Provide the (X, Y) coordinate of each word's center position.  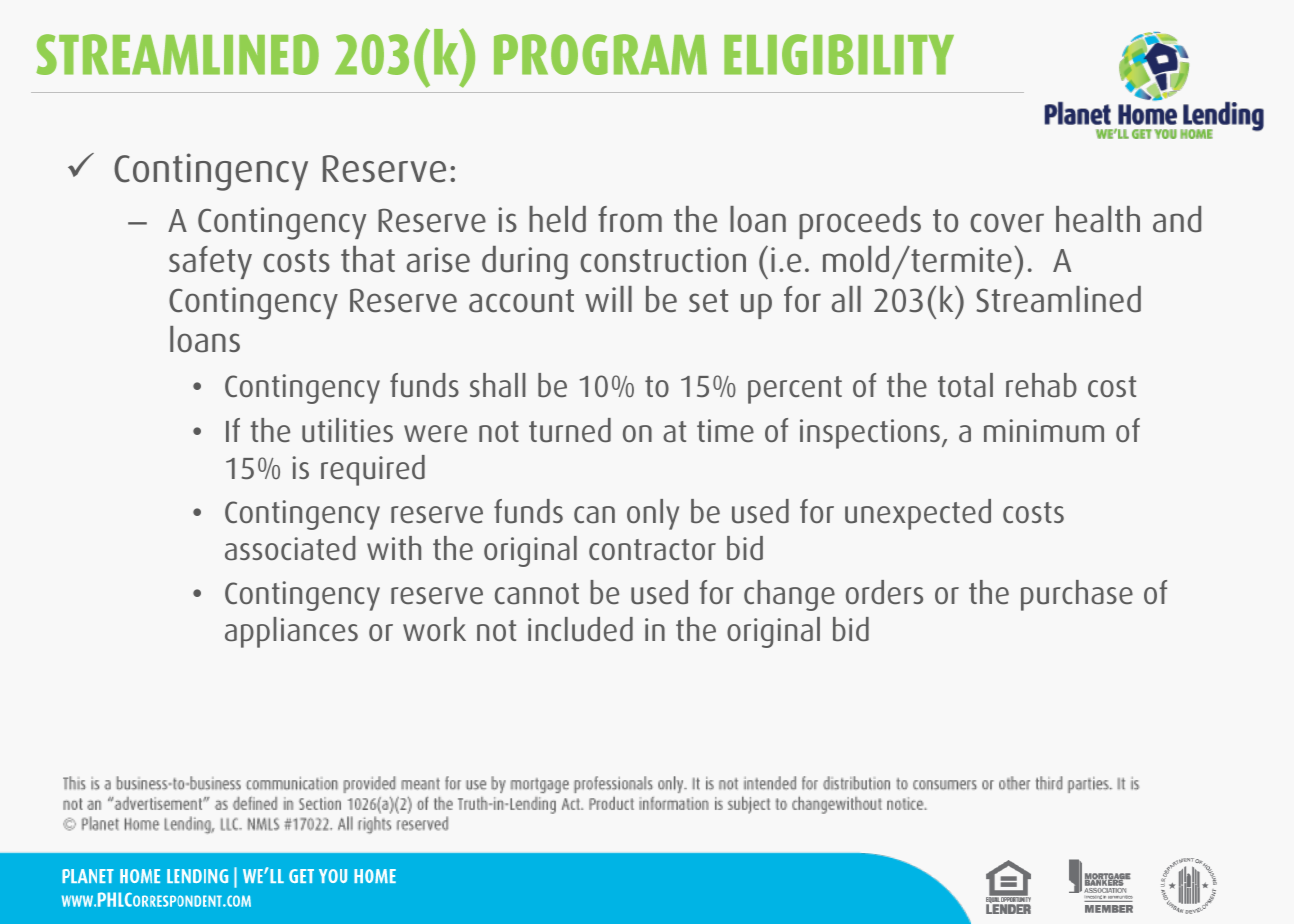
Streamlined (1058, 299)
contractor (652, 549)
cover (1007, 223)
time (725, 430)
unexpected (918, 514)
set (708, 301)
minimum (1044, 431)
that (368, 259)
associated (290, 548)
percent (795, 390)
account (521, 301)
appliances (291, 632)
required (373, 470)
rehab (1041, 385)
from (630, 219)
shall (498, 385)
